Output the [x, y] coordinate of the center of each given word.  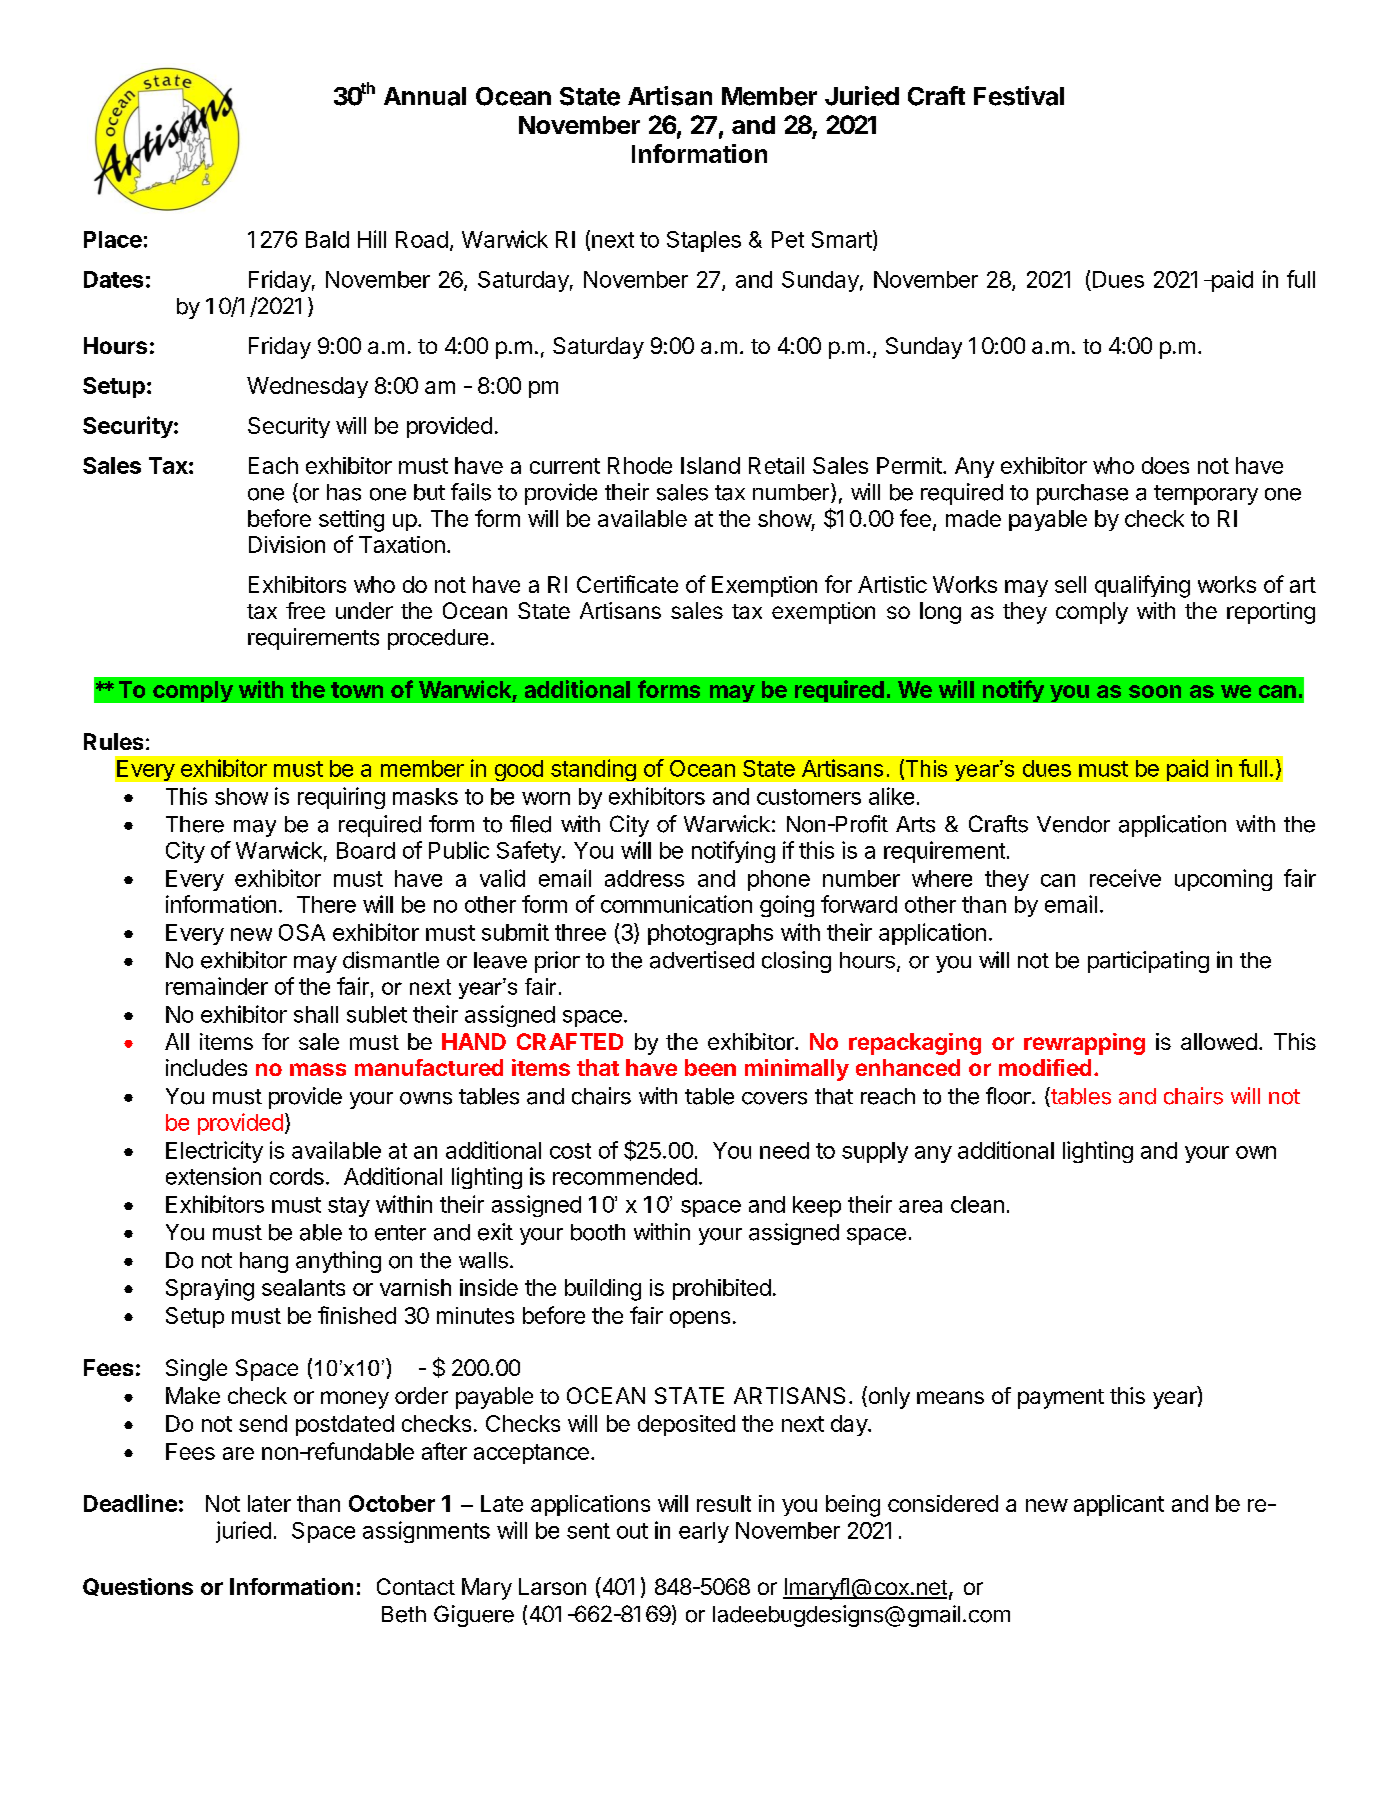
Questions [138, 1587]
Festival [1019, 96]
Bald [327, 239]
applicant [1119, 1505]
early [704, 1532]
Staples [704, 241]
